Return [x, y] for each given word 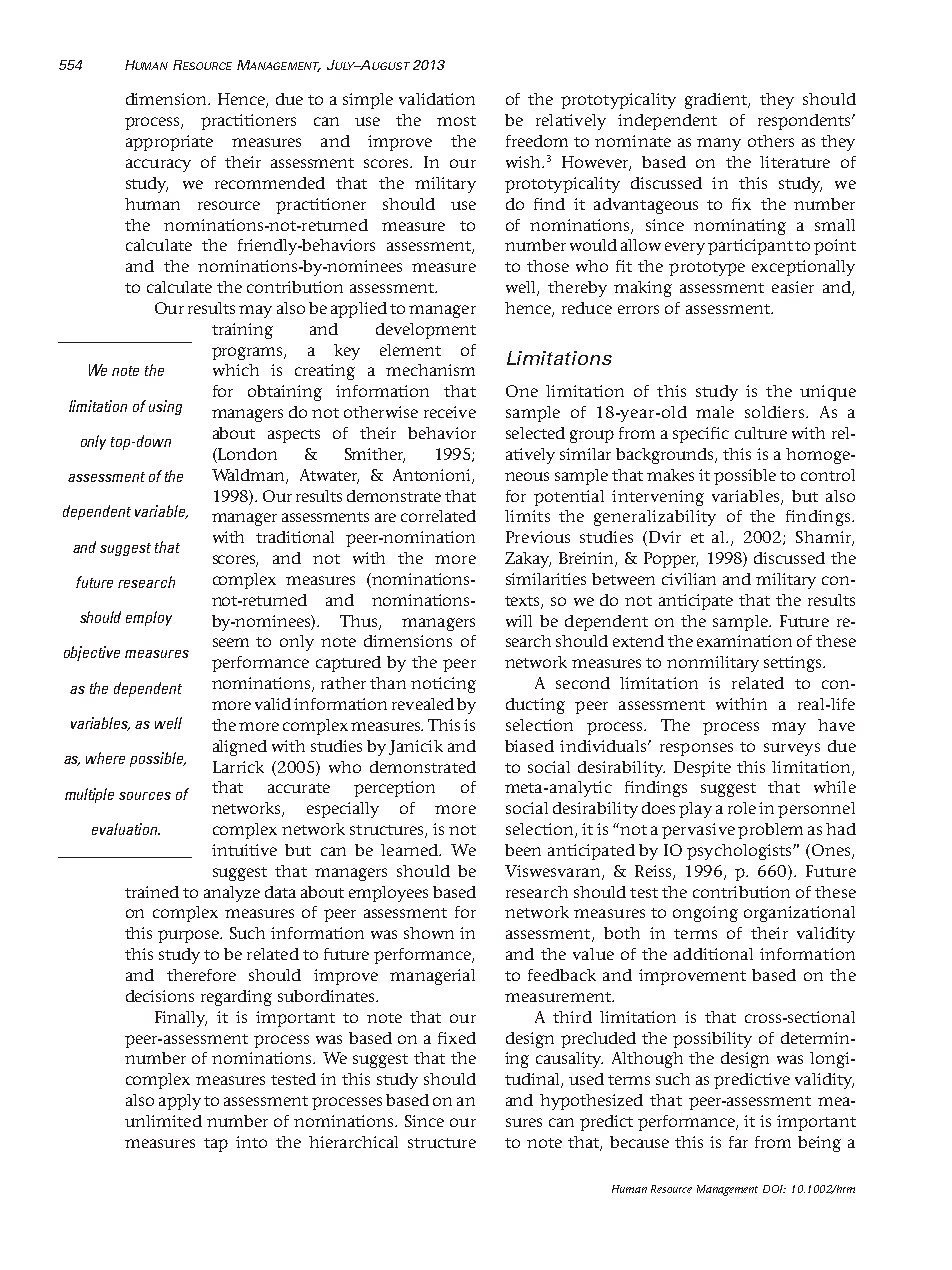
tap [216, 1145]
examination [744, 641]
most [456, 121]
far [738, 1142]
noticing [443, 685]
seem [231, 642]
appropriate [169, 143]
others [771, 141]
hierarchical [353, 1142]
